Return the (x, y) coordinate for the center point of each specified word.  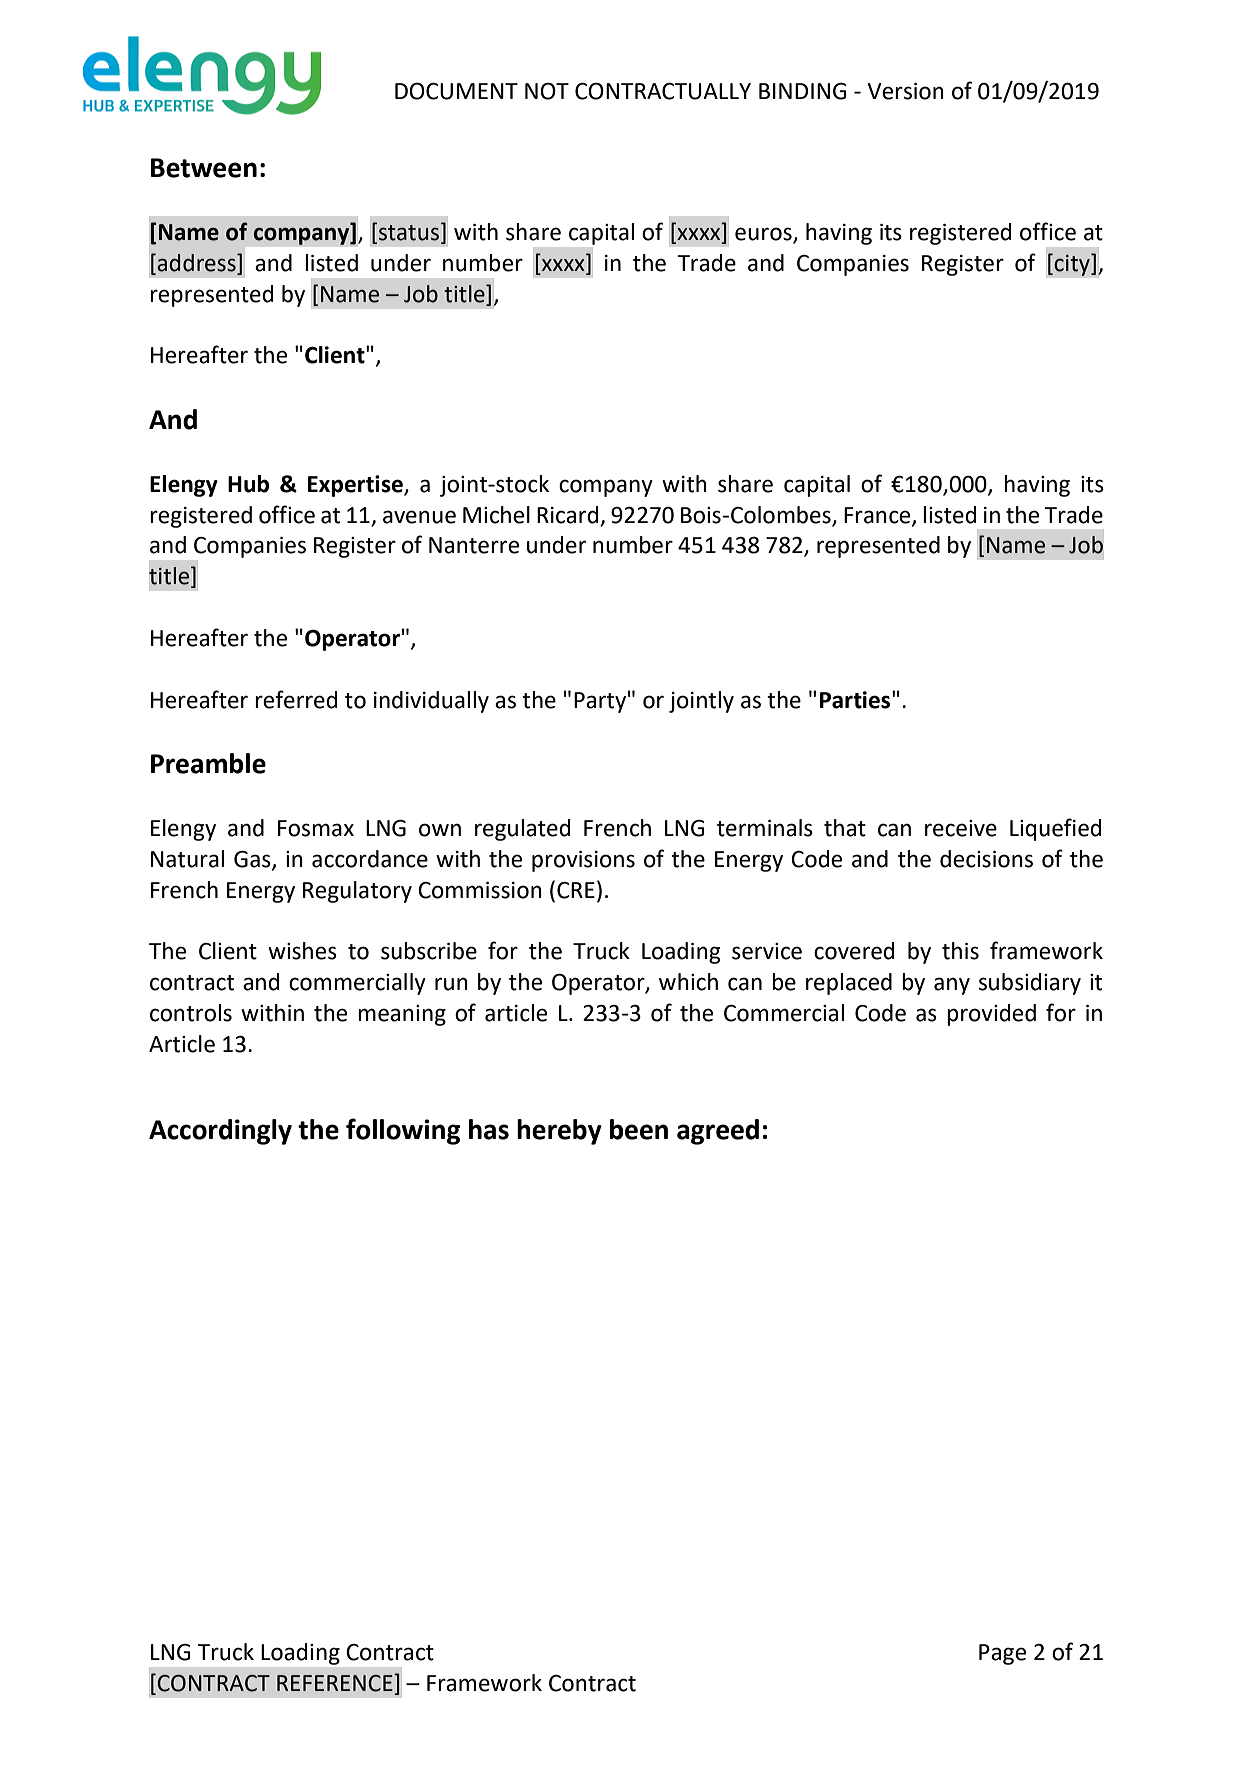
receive (961, 828)
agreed (718, 1132)
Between (204, 168)
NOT (547, 91)
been (639, 1129)
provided (991, 1015)
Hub (248, 484)
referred (296, 699)
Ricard (567, 515)
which (688, 982)
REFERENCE (336, 1683)
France (878, 516)
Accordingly (220, 1132)
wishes (302, 951)
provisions (583, 861)
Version (905, 91)
